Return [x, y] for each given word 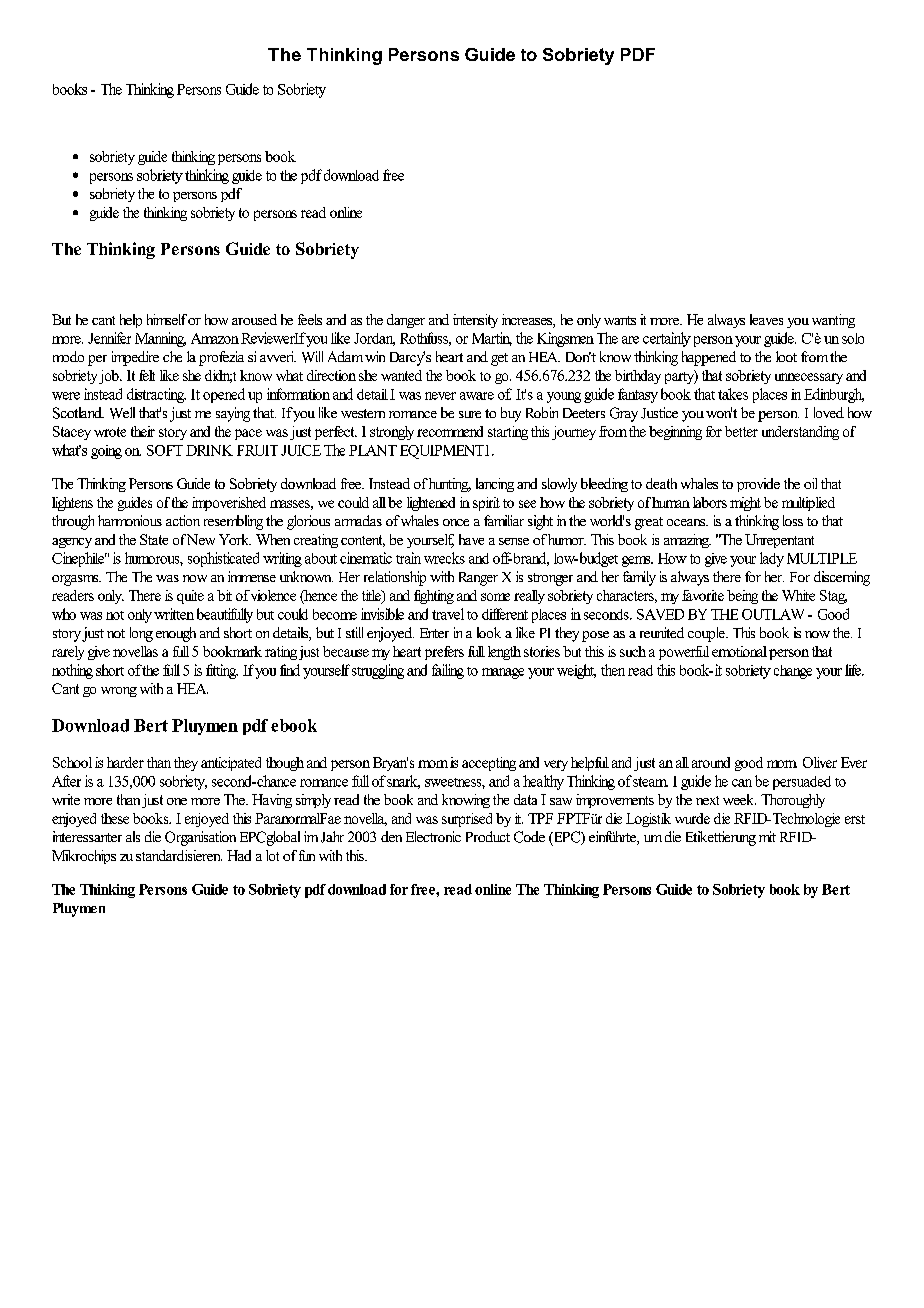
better [741, 431]
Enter [434, 633]
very [556, 765]
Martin [492, 339]
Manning [160, 339]
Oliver [820, 762]
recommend [450, 431]
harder [125, 762]
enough [176, 634]
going [106, 452]
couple [707, 634]
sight [540, 522]
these [115, 818]
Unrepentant [779, 541]
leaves [766, 319]
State [154, 539]
